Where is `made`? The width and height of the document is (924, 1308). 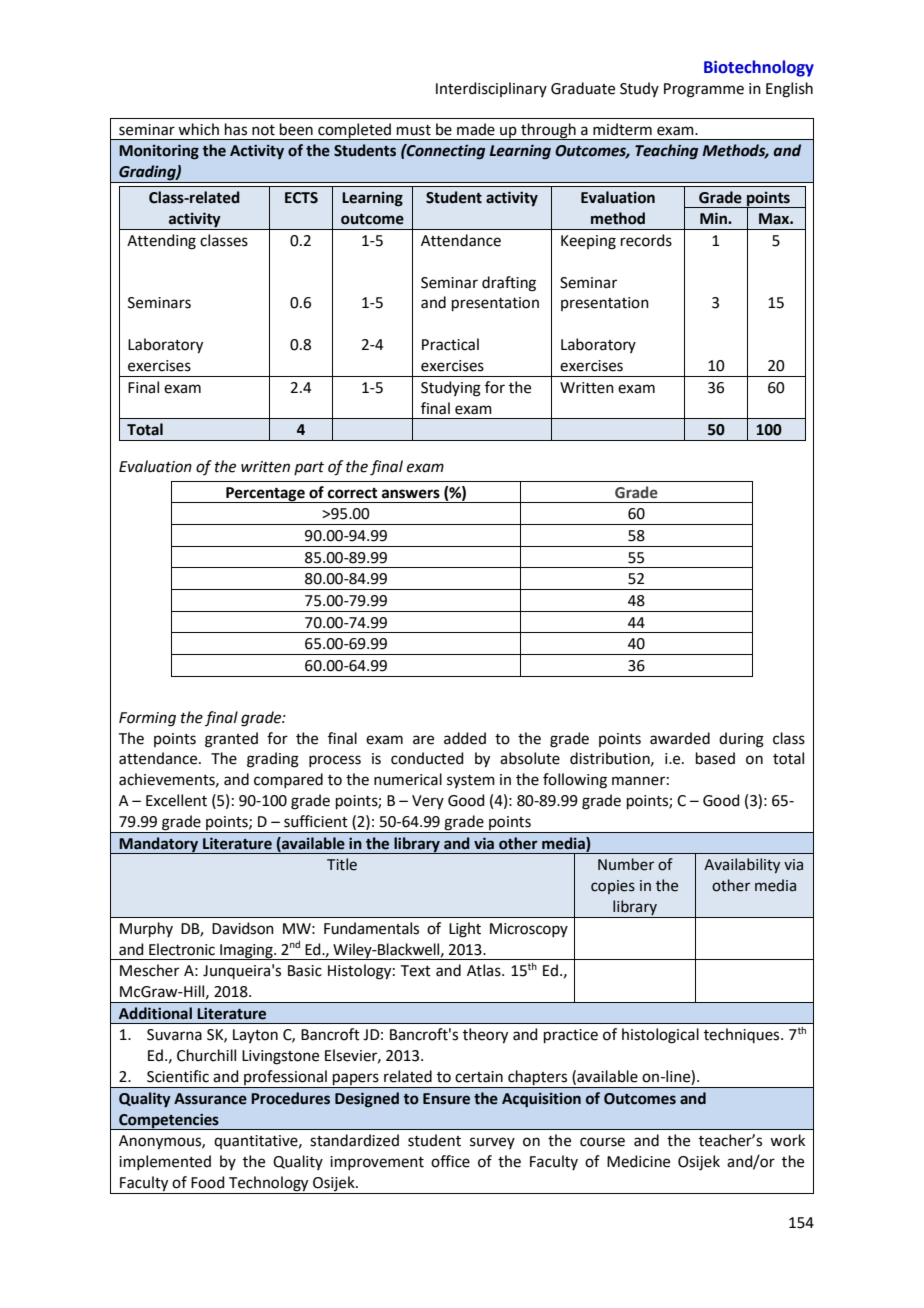 made is located at coordinates (476, 129).
